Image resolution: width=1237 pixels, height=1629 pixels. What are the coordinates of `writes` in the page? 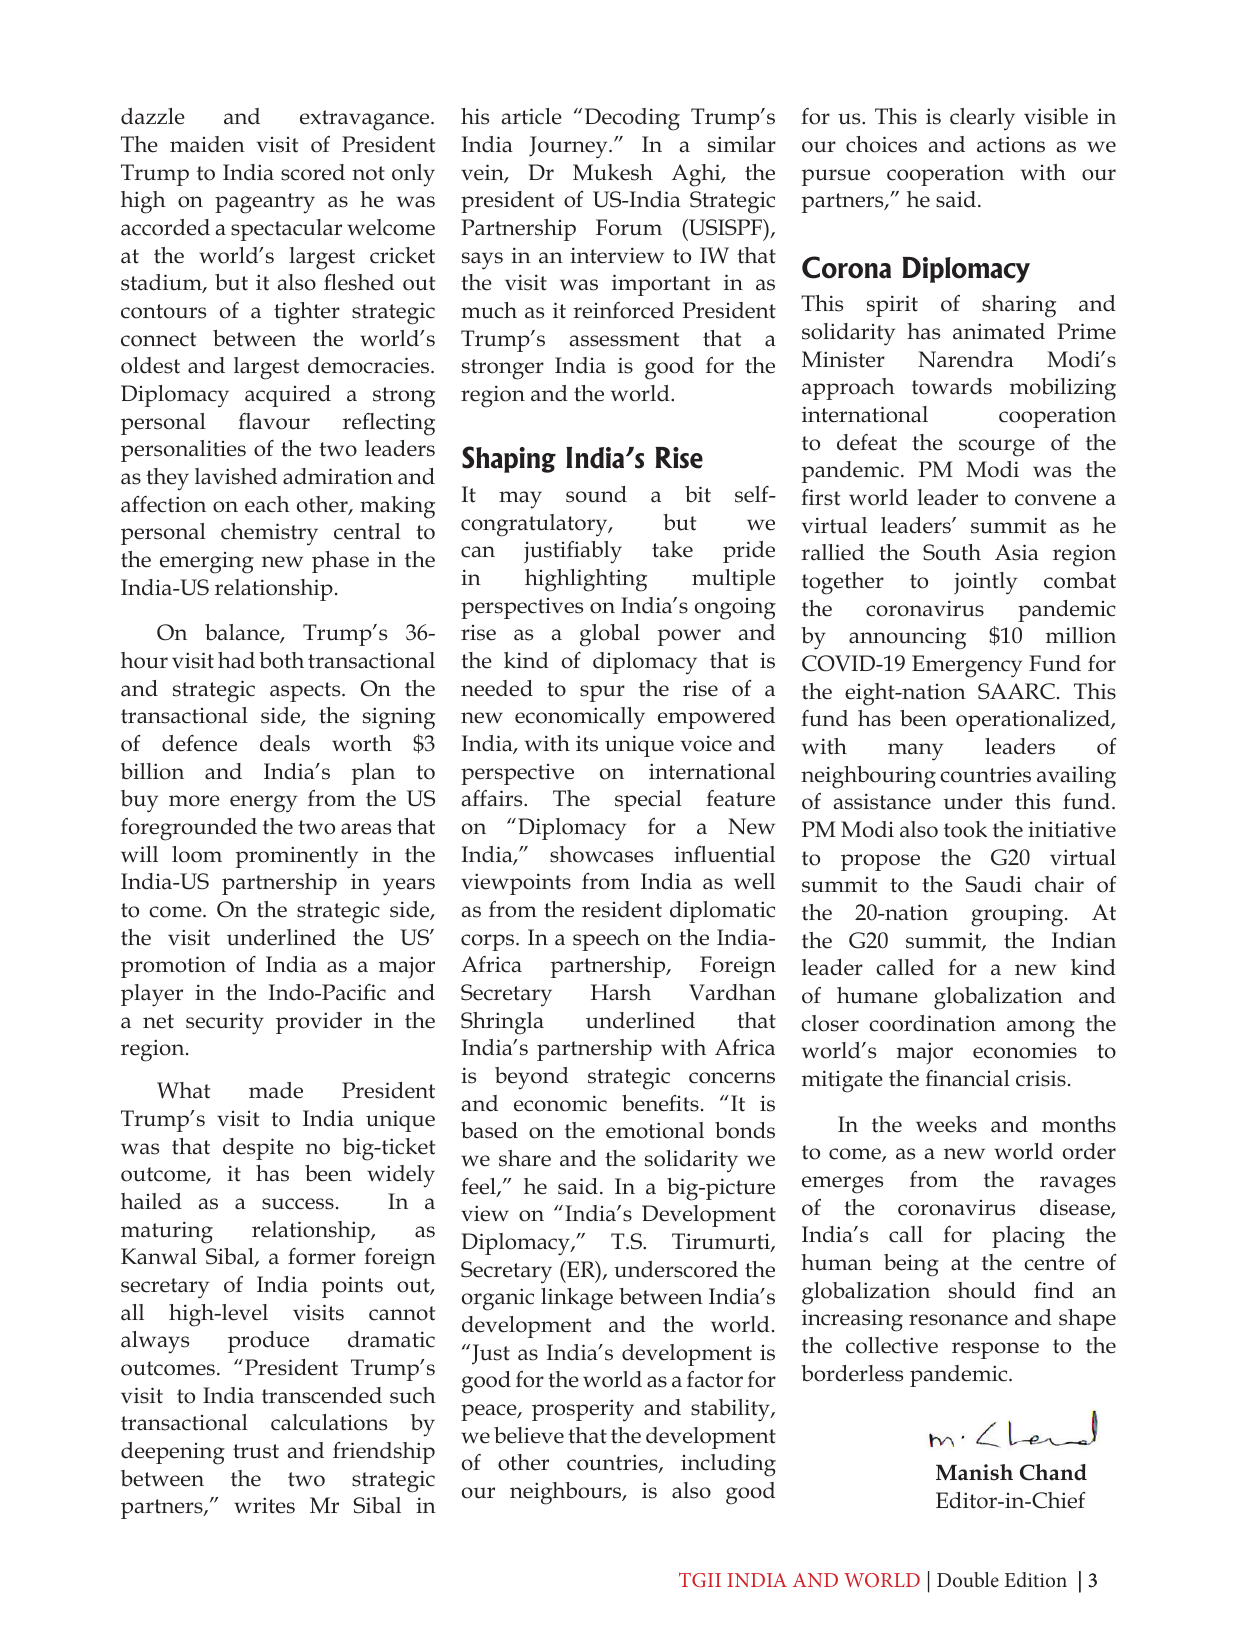 It's located at (264, 1505).
